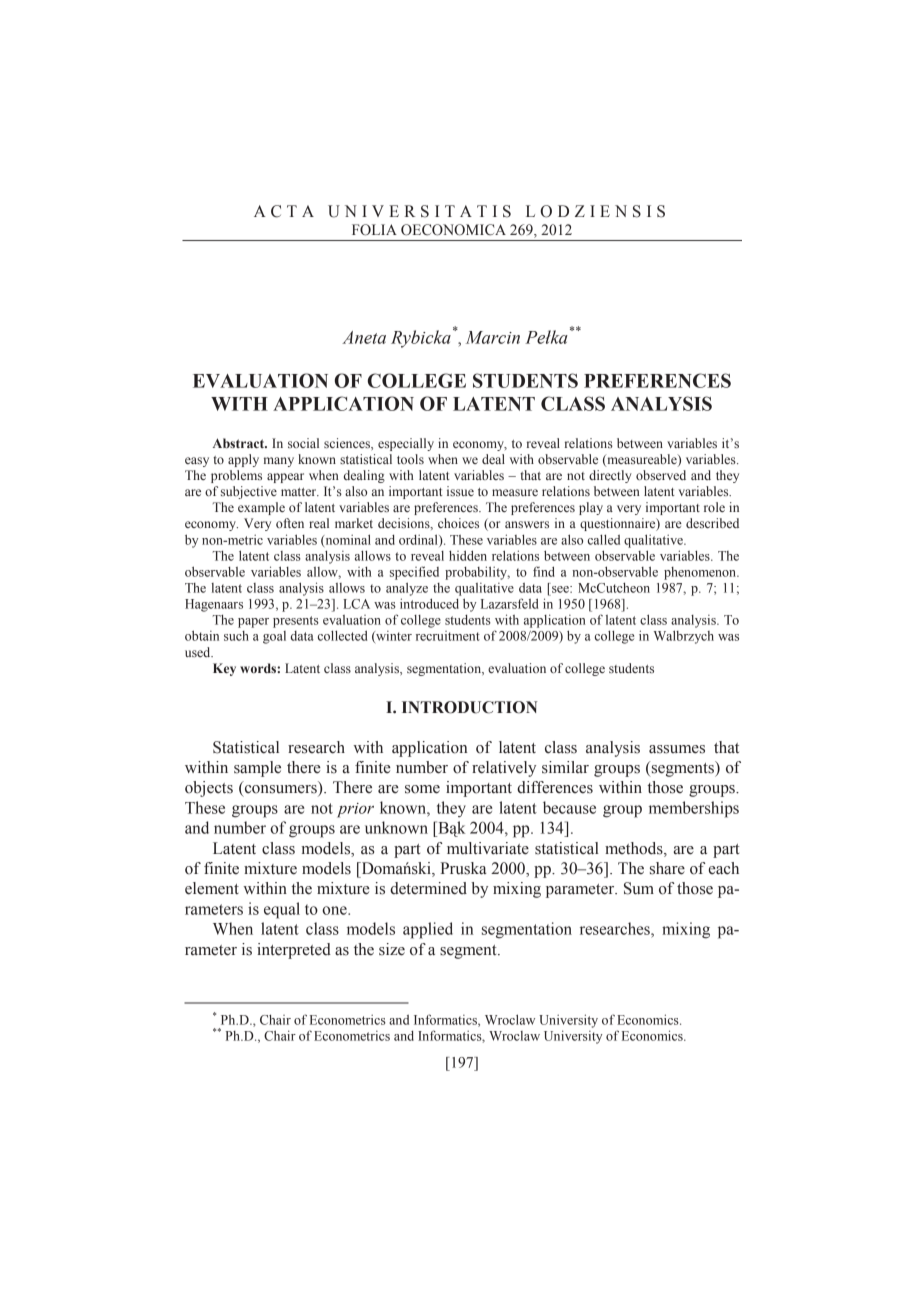 The image size is (924, 1308). What do you see at coordinates (477, 573) in the screenshot?
I see `probability` at bounding box center [477, 573].
